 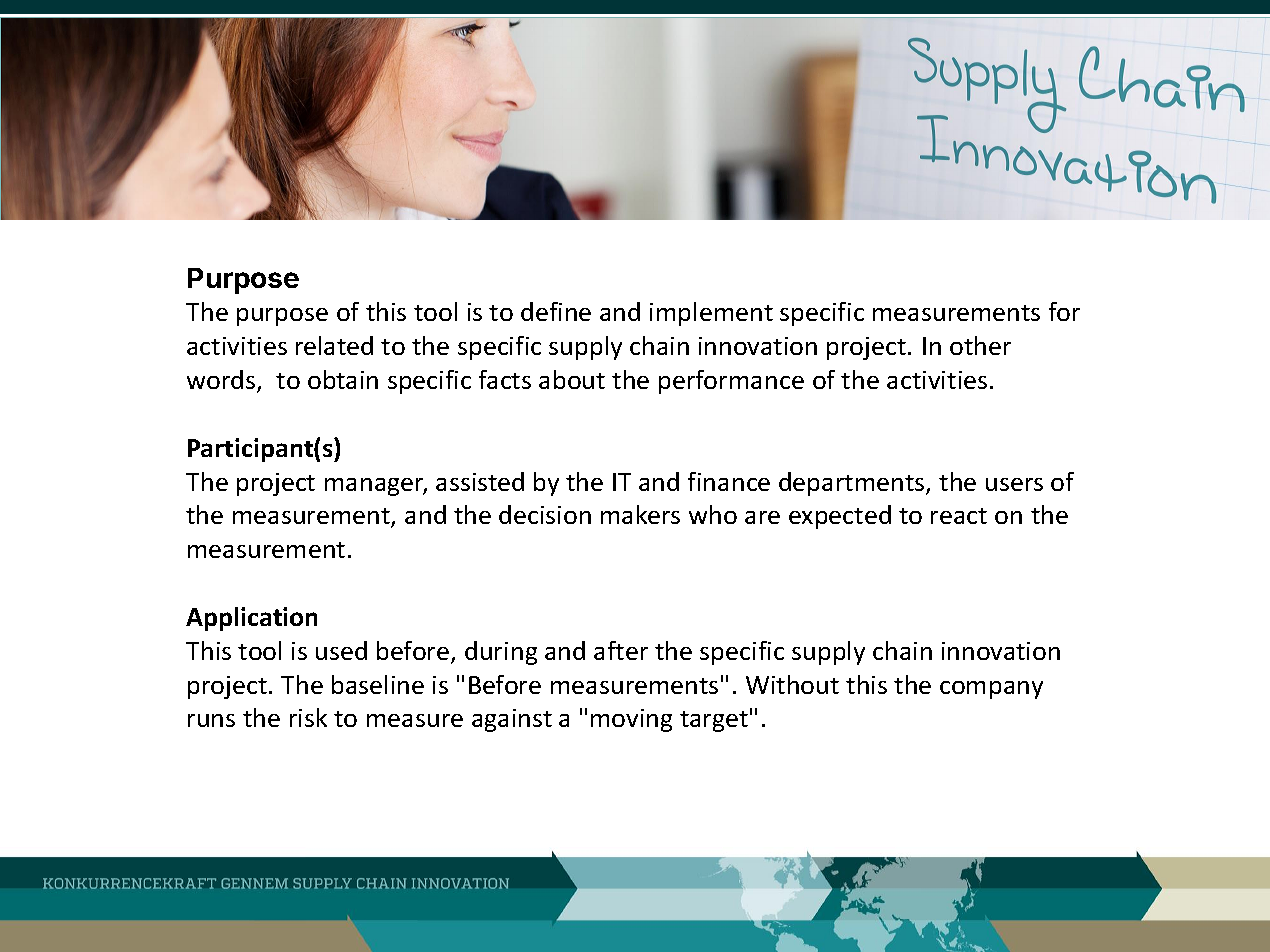 I want to click on related, so click(x=334, y=345).
